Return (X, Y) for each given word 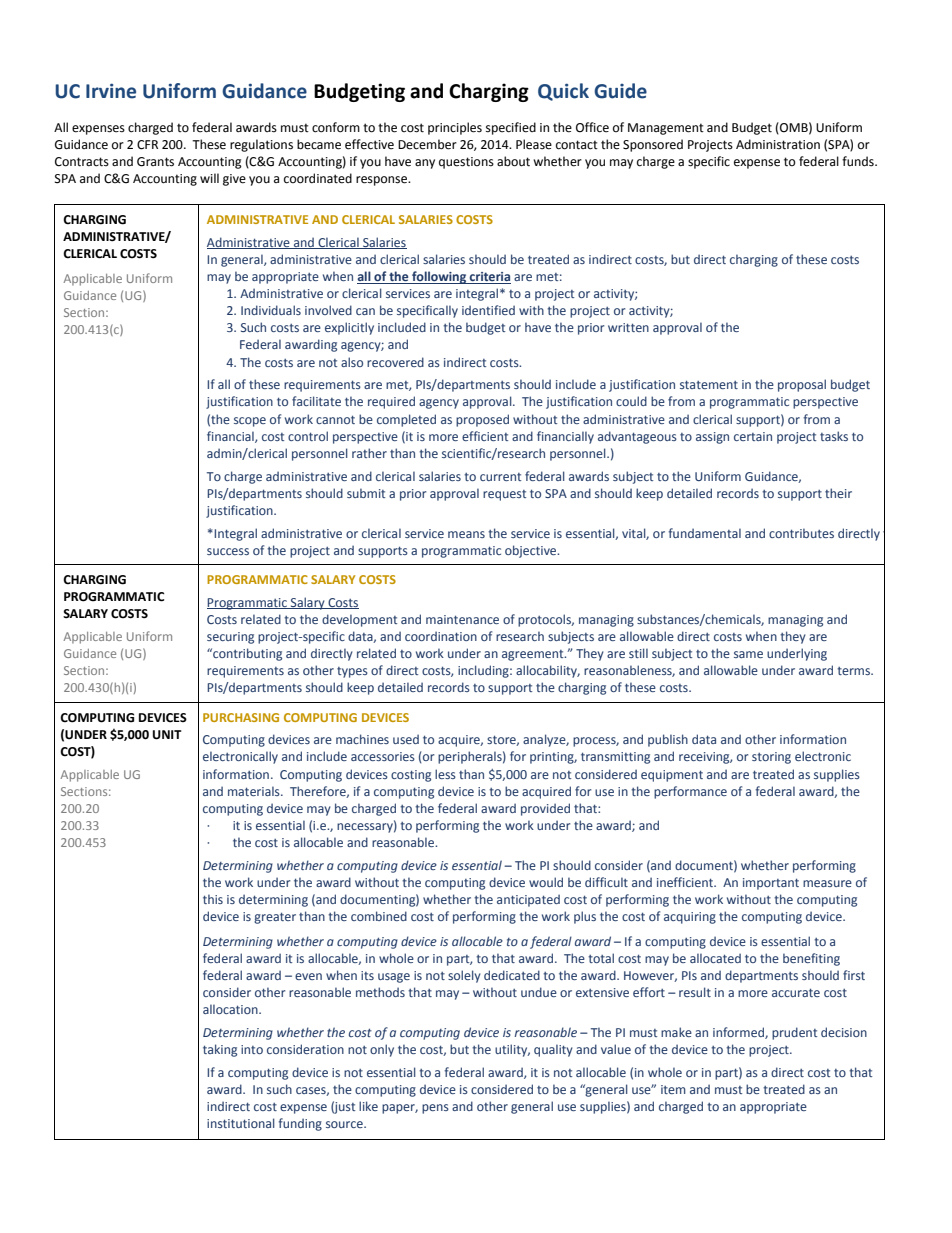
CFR (147, 145)
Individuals (271, 310)
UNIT (167, 735)
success (228, 551)
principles (455, 128)
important (771, 884)
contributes (801, 533)
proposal (802, 385)
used (406, 739)
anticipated (528, 900)
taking (220, 1050)
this (213, 899)
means (466, 534)
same (748, 654)
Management (666, 129)
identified (488, 310)
